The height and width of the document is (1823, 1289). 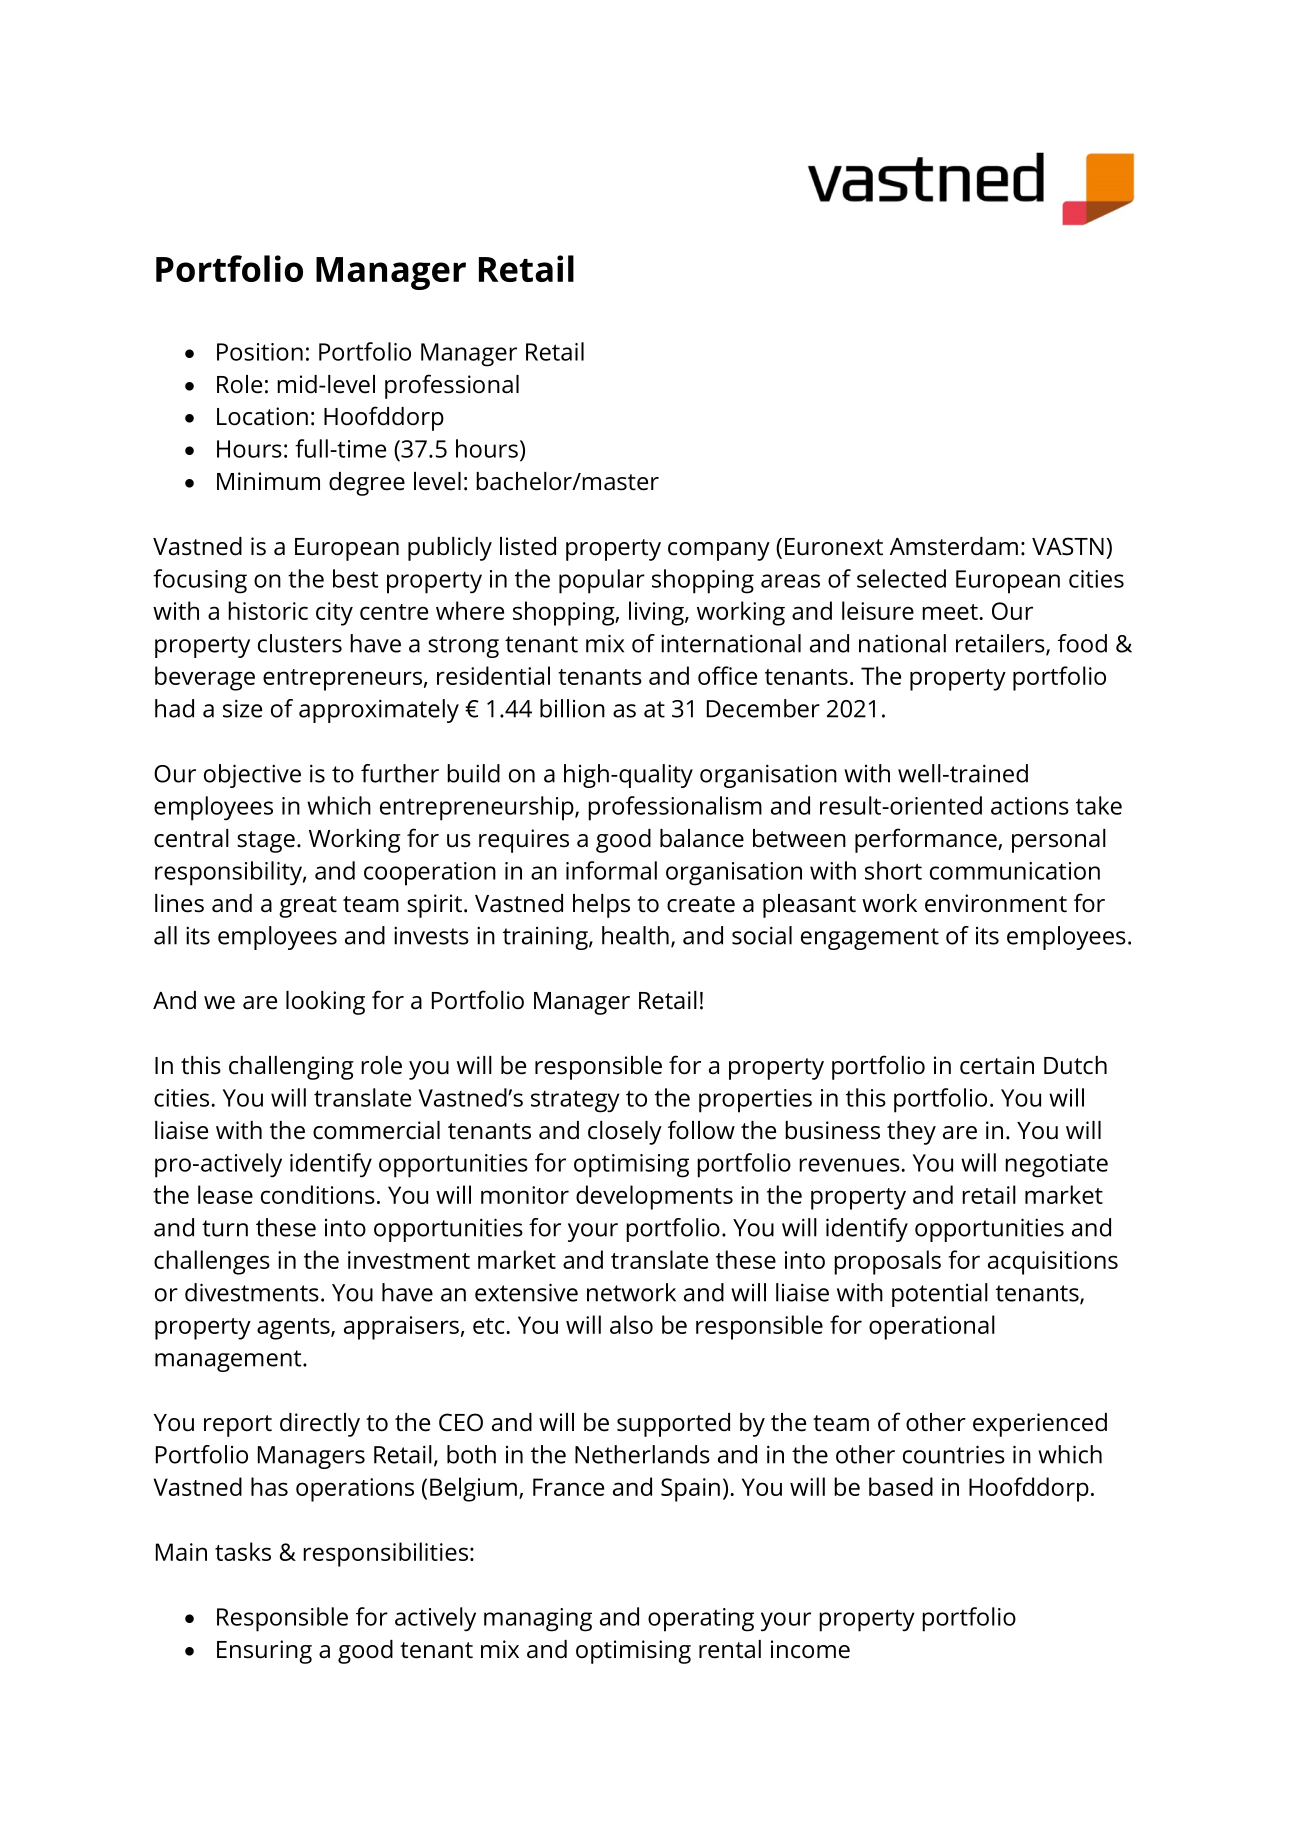 What do you see at coordinates (954, 546) in the document?
I see `Amsterdam` at bounding box center [954, 546].
